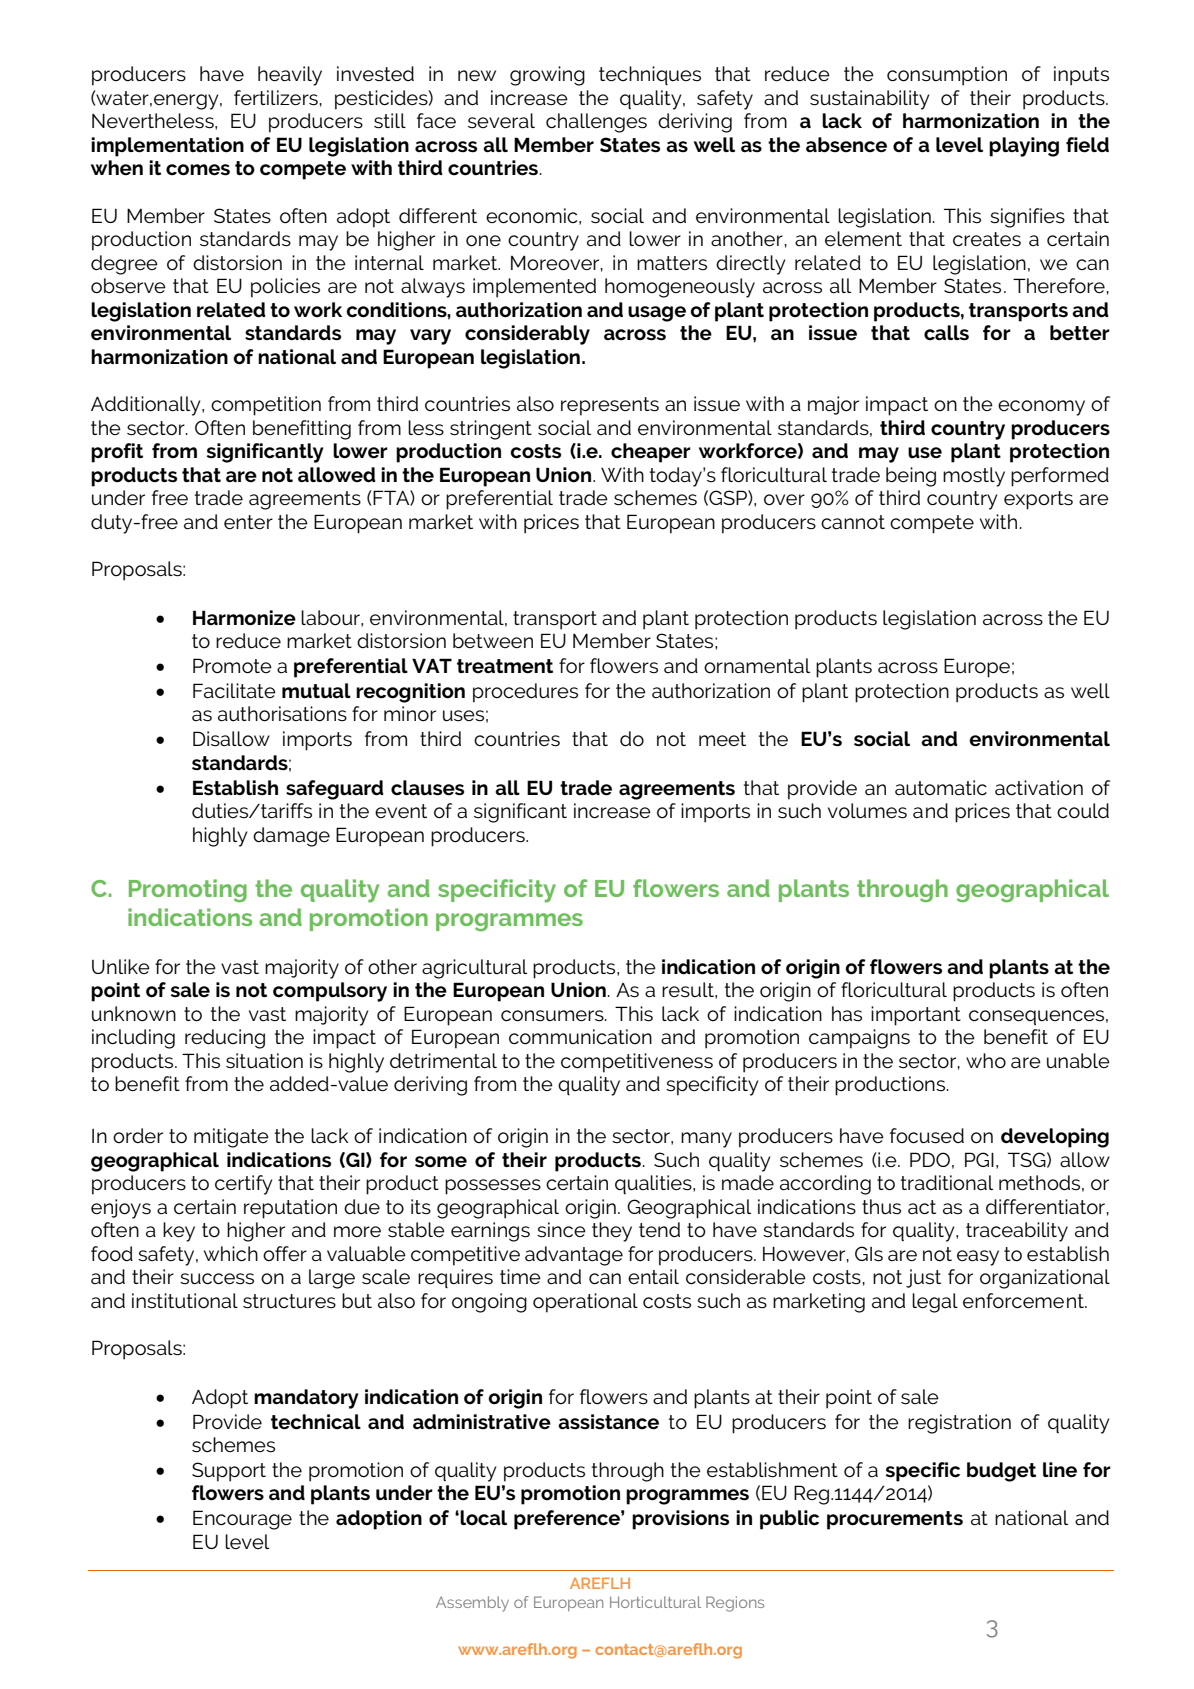 The height and width of the screenshot is (1689, 1194). Describe the element at coordinates (264, 1061) in the screenshot. I see `situation` at that location.
